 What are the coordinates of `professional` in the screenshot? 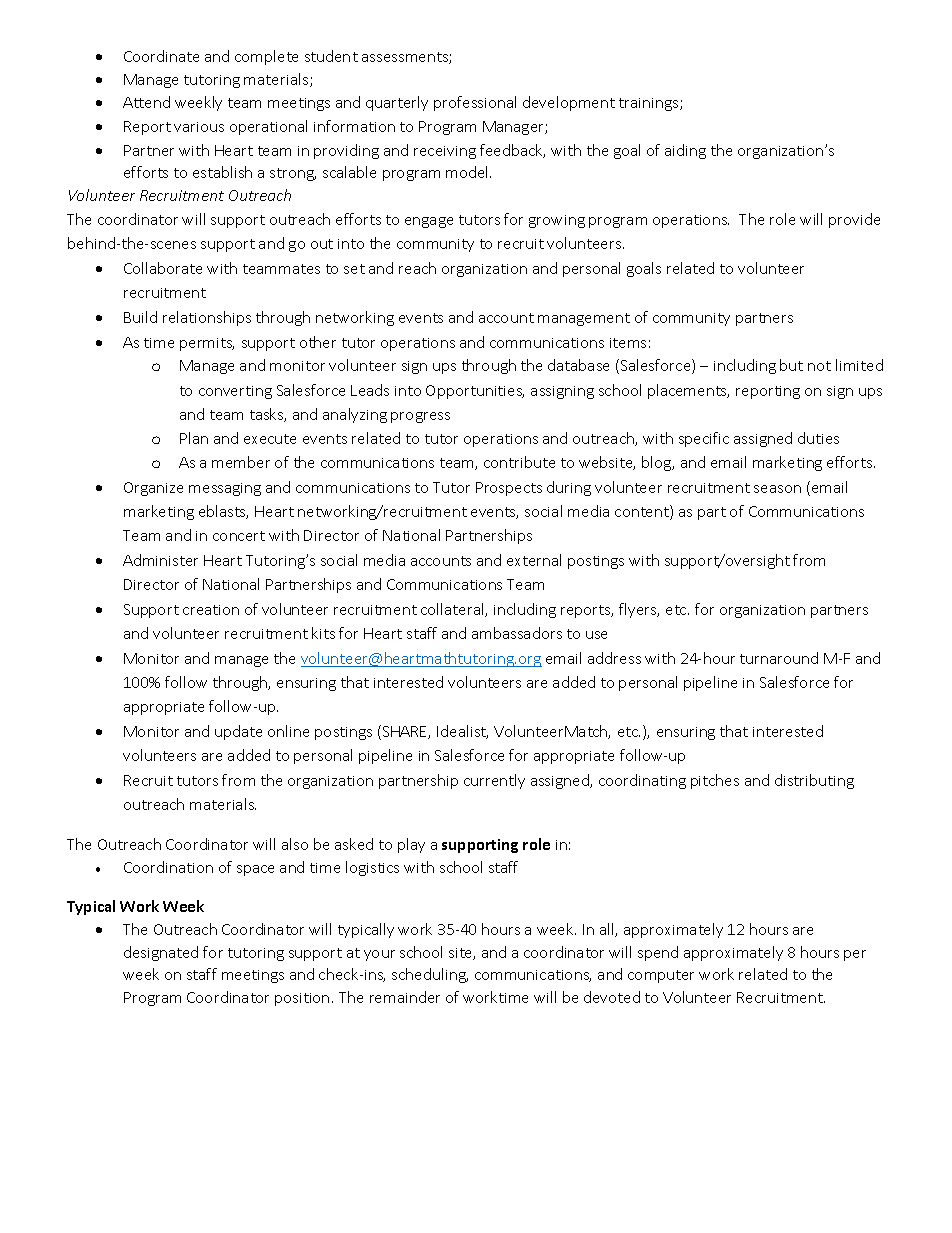 It's located at (475, 103).
